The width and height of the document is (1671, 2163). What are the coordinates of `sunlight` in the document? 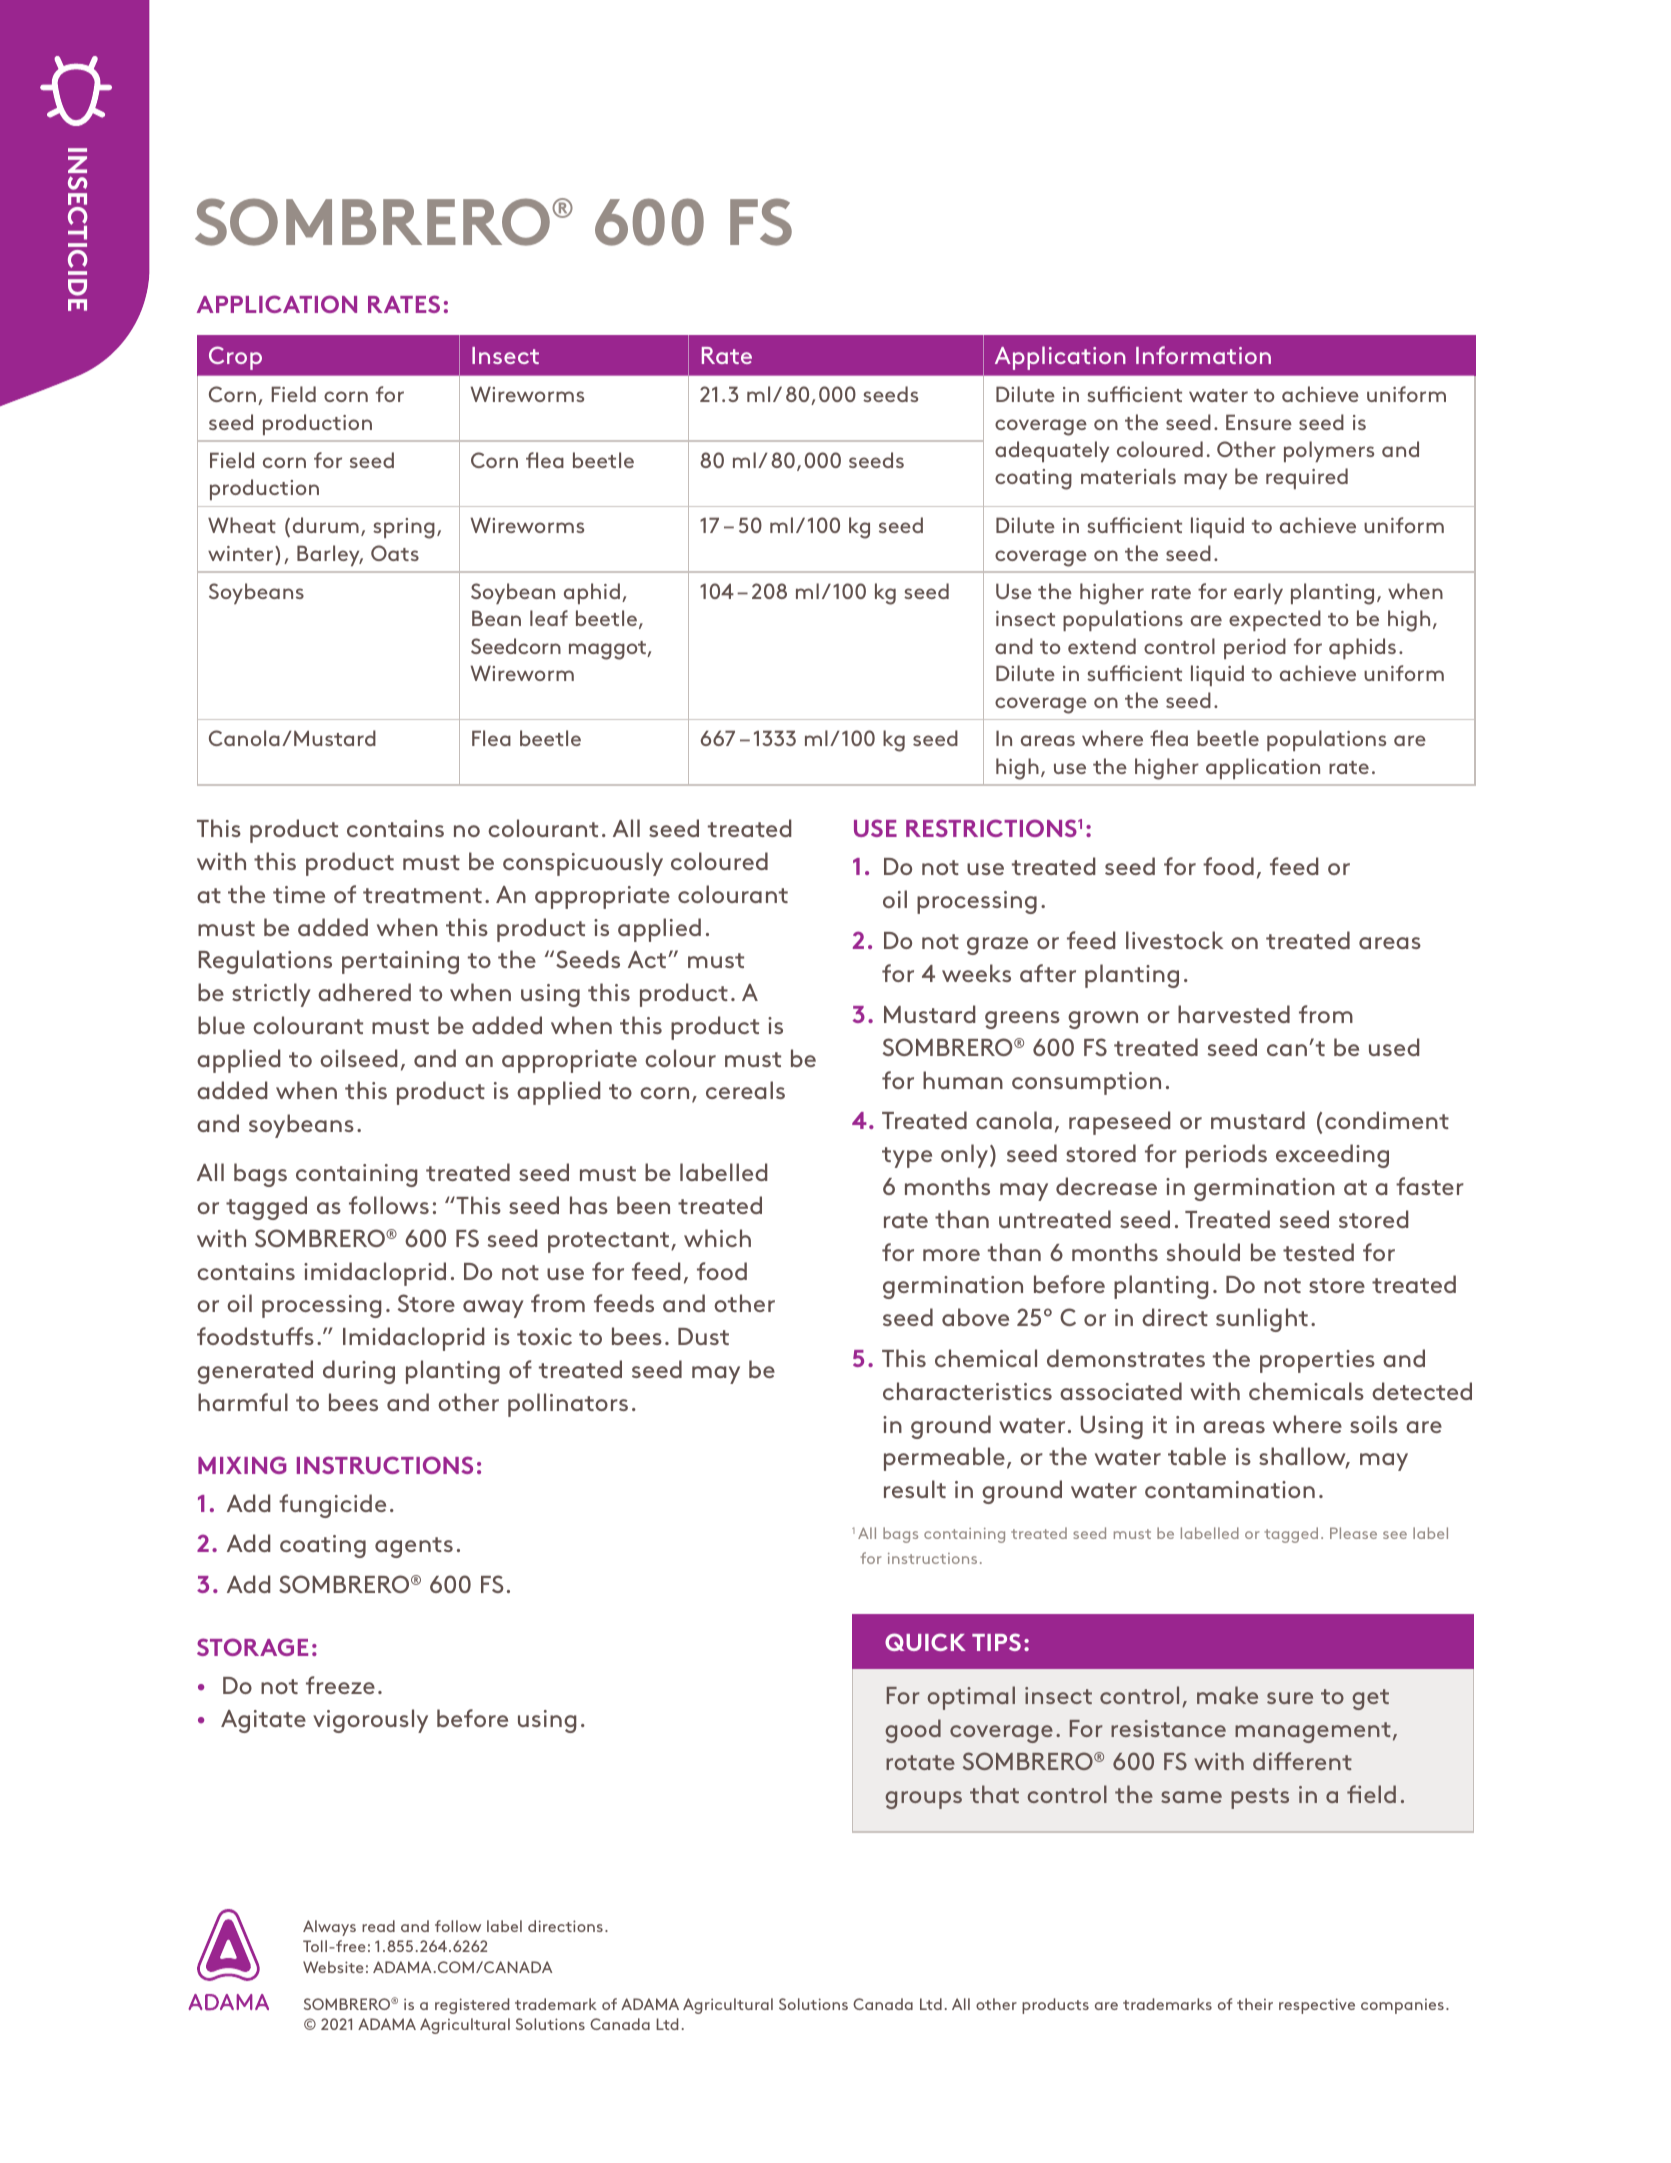 It's located at (1262, 1320).
